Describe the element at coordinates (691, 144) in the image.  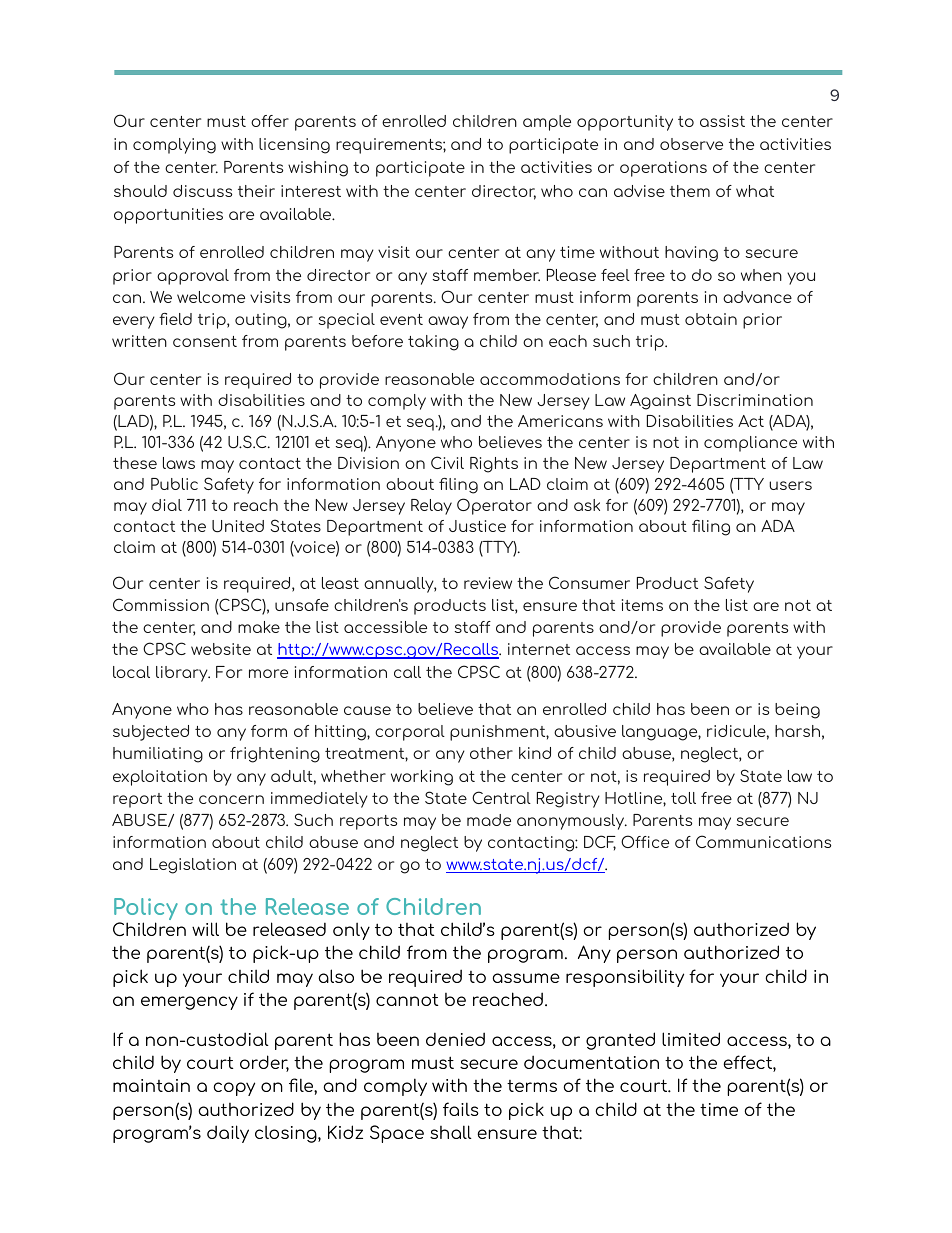
I see `observe` at that location.
